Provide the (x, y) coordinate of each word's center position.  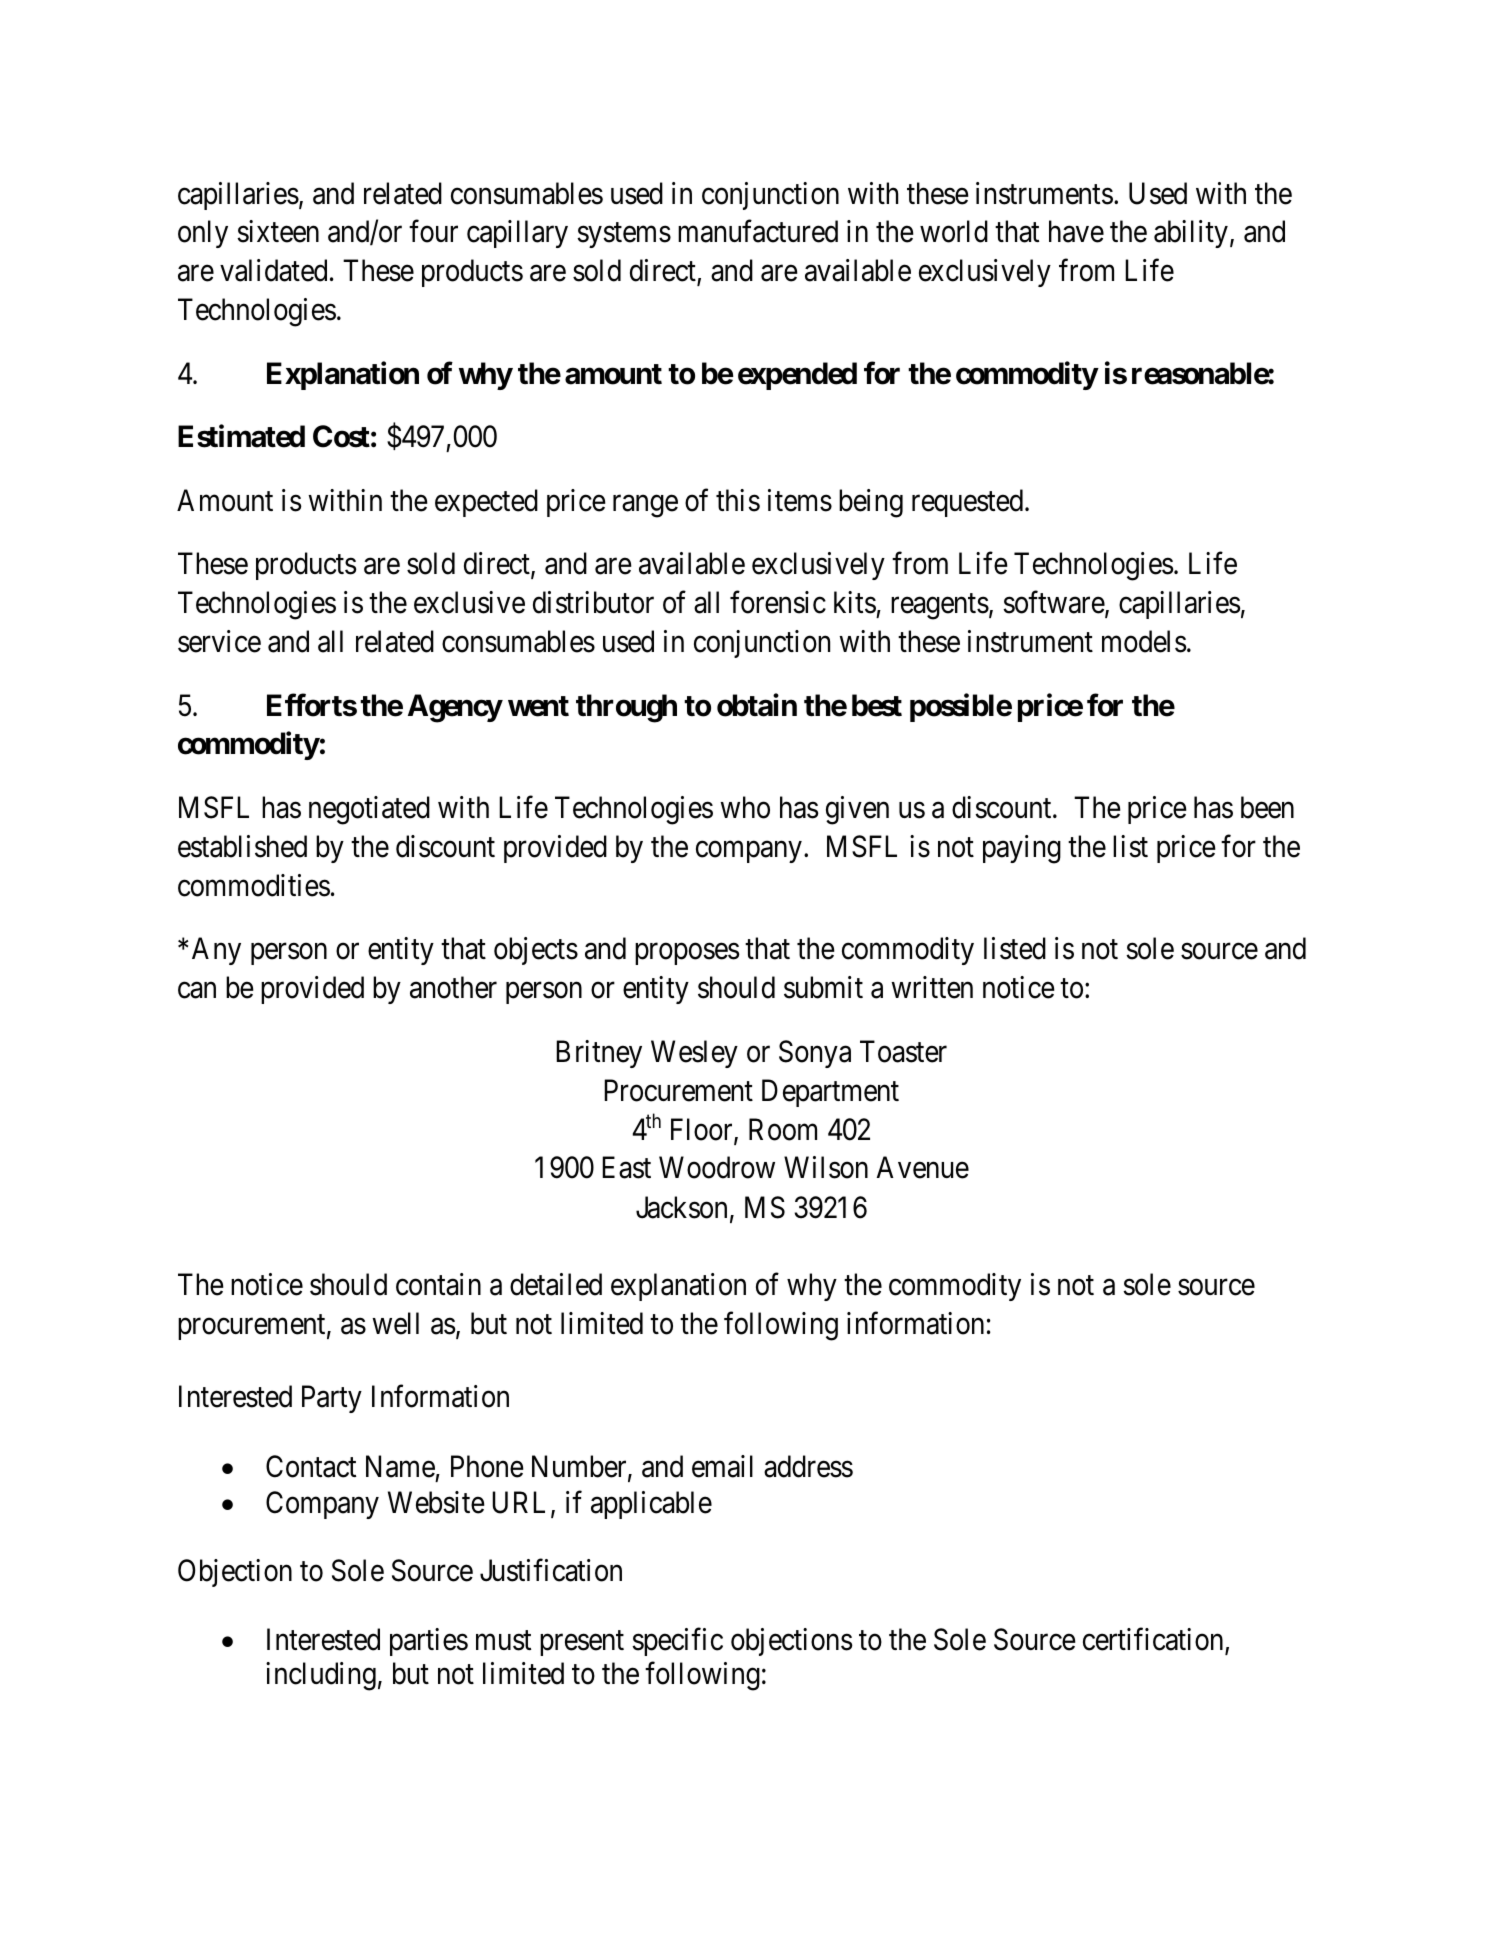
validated (273, 270)
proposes (687, 954)
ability (1191, 234)
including (321, 1676)
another (453, 987)
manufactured (758, 231)
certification (1154, 1641)
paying (1022, 849)
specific (677, 1642)
